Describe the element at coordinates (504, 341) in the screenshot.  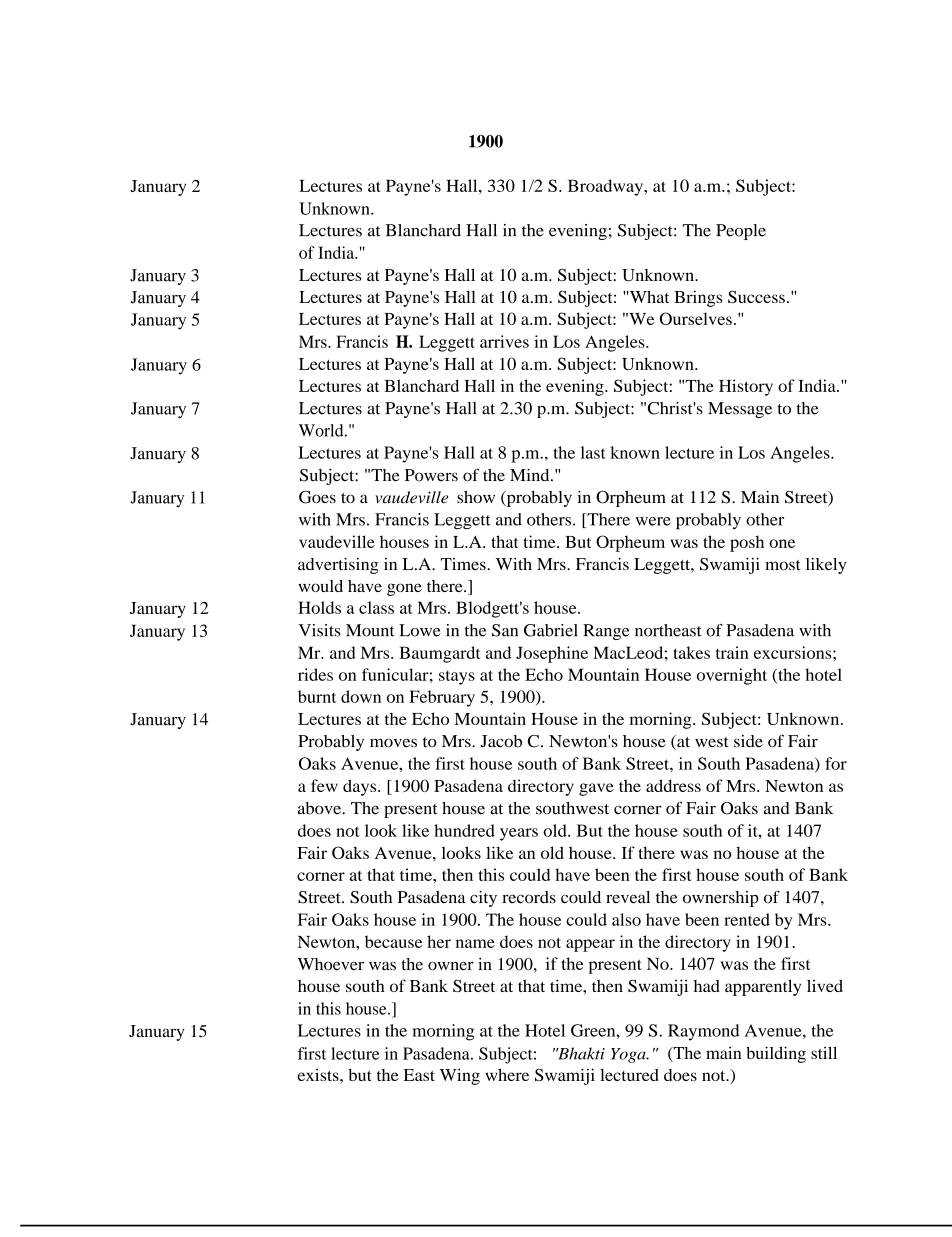
I see `arrives` at that location.
